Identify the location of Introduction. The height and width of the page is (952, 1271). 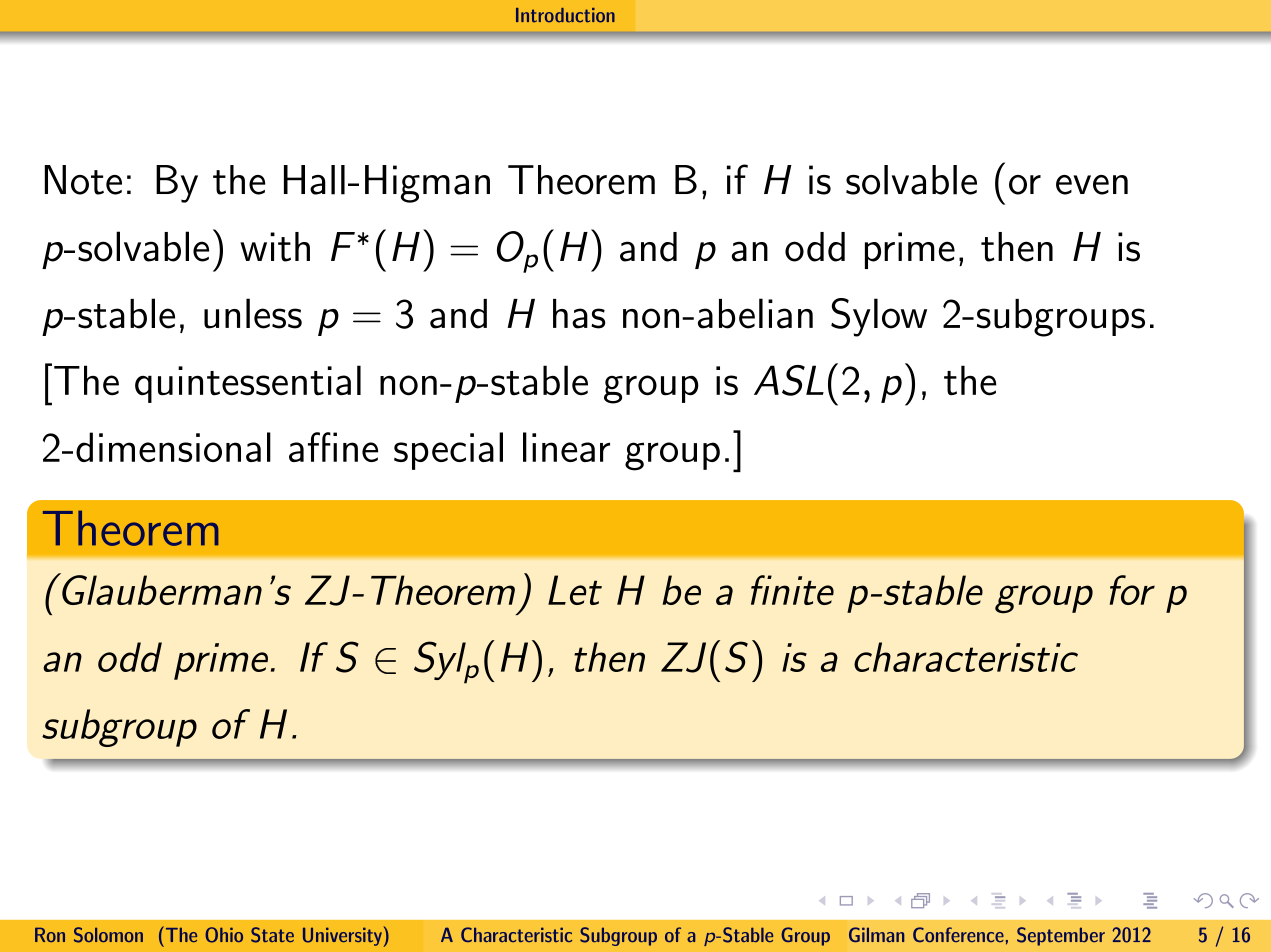
(565, 15).
